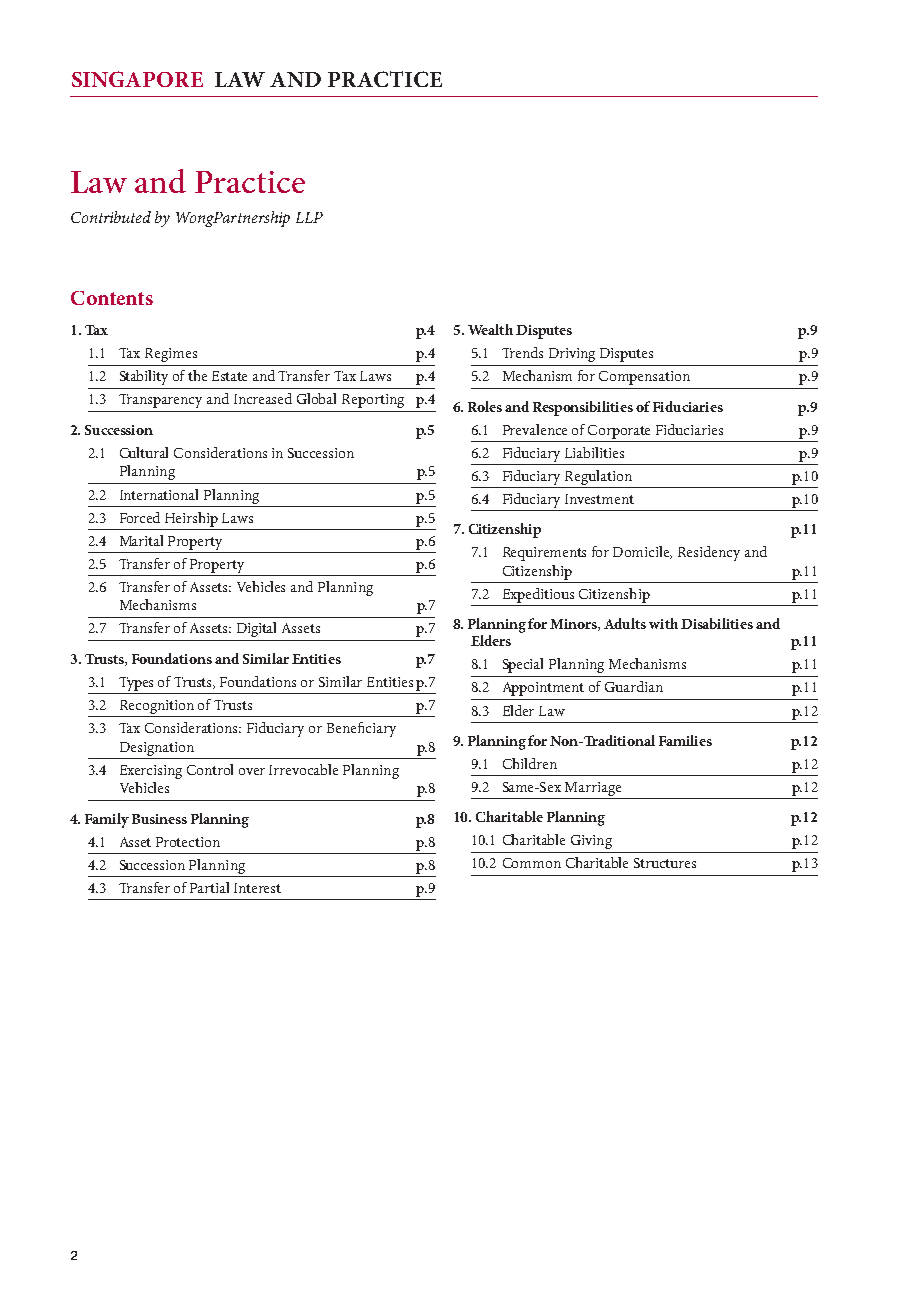  Describe the element at coordinates (159, 494) in the screenshot. I see `International` at that location.
